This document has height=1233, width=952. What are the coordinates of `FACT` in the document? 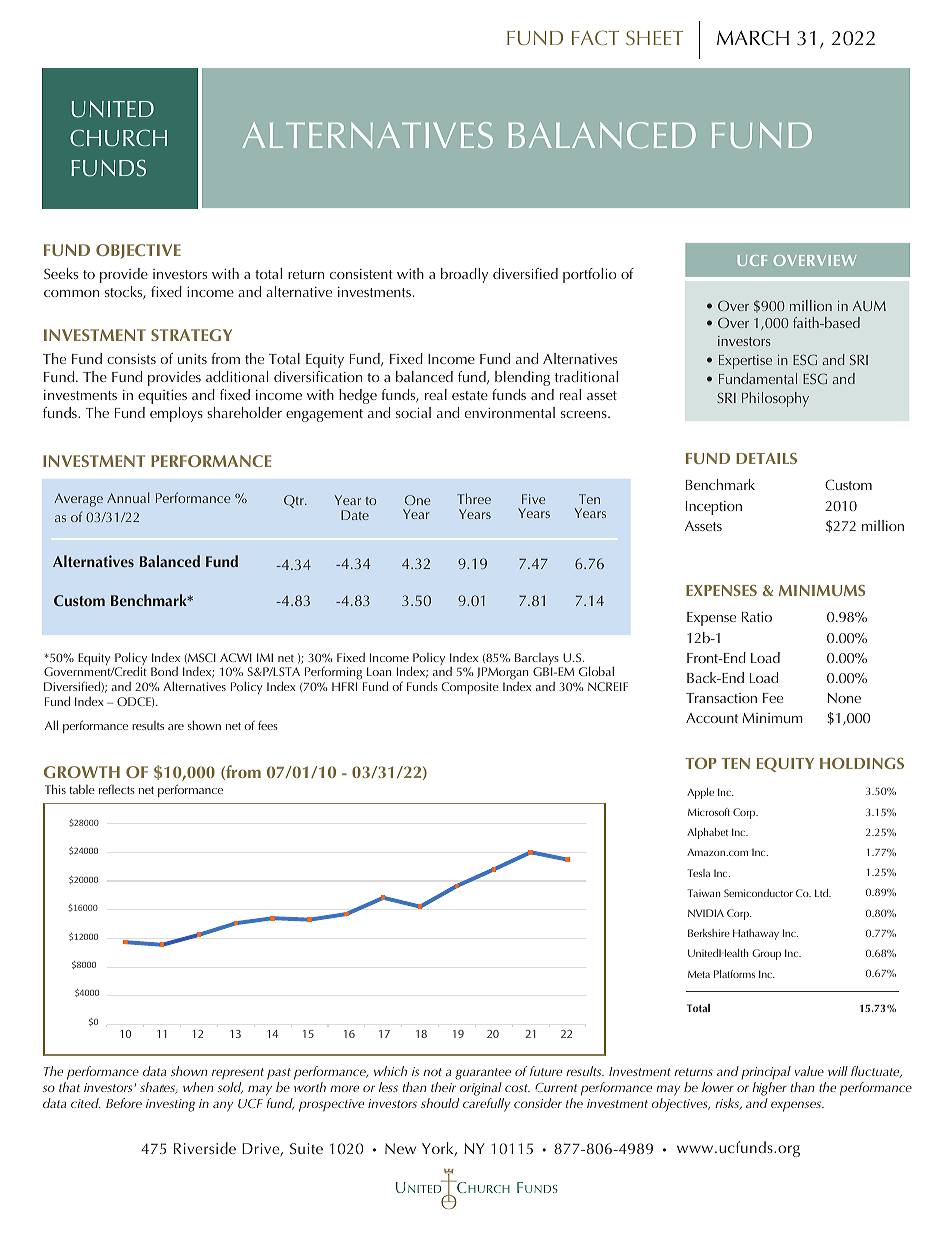 It's located at (595, 37).
